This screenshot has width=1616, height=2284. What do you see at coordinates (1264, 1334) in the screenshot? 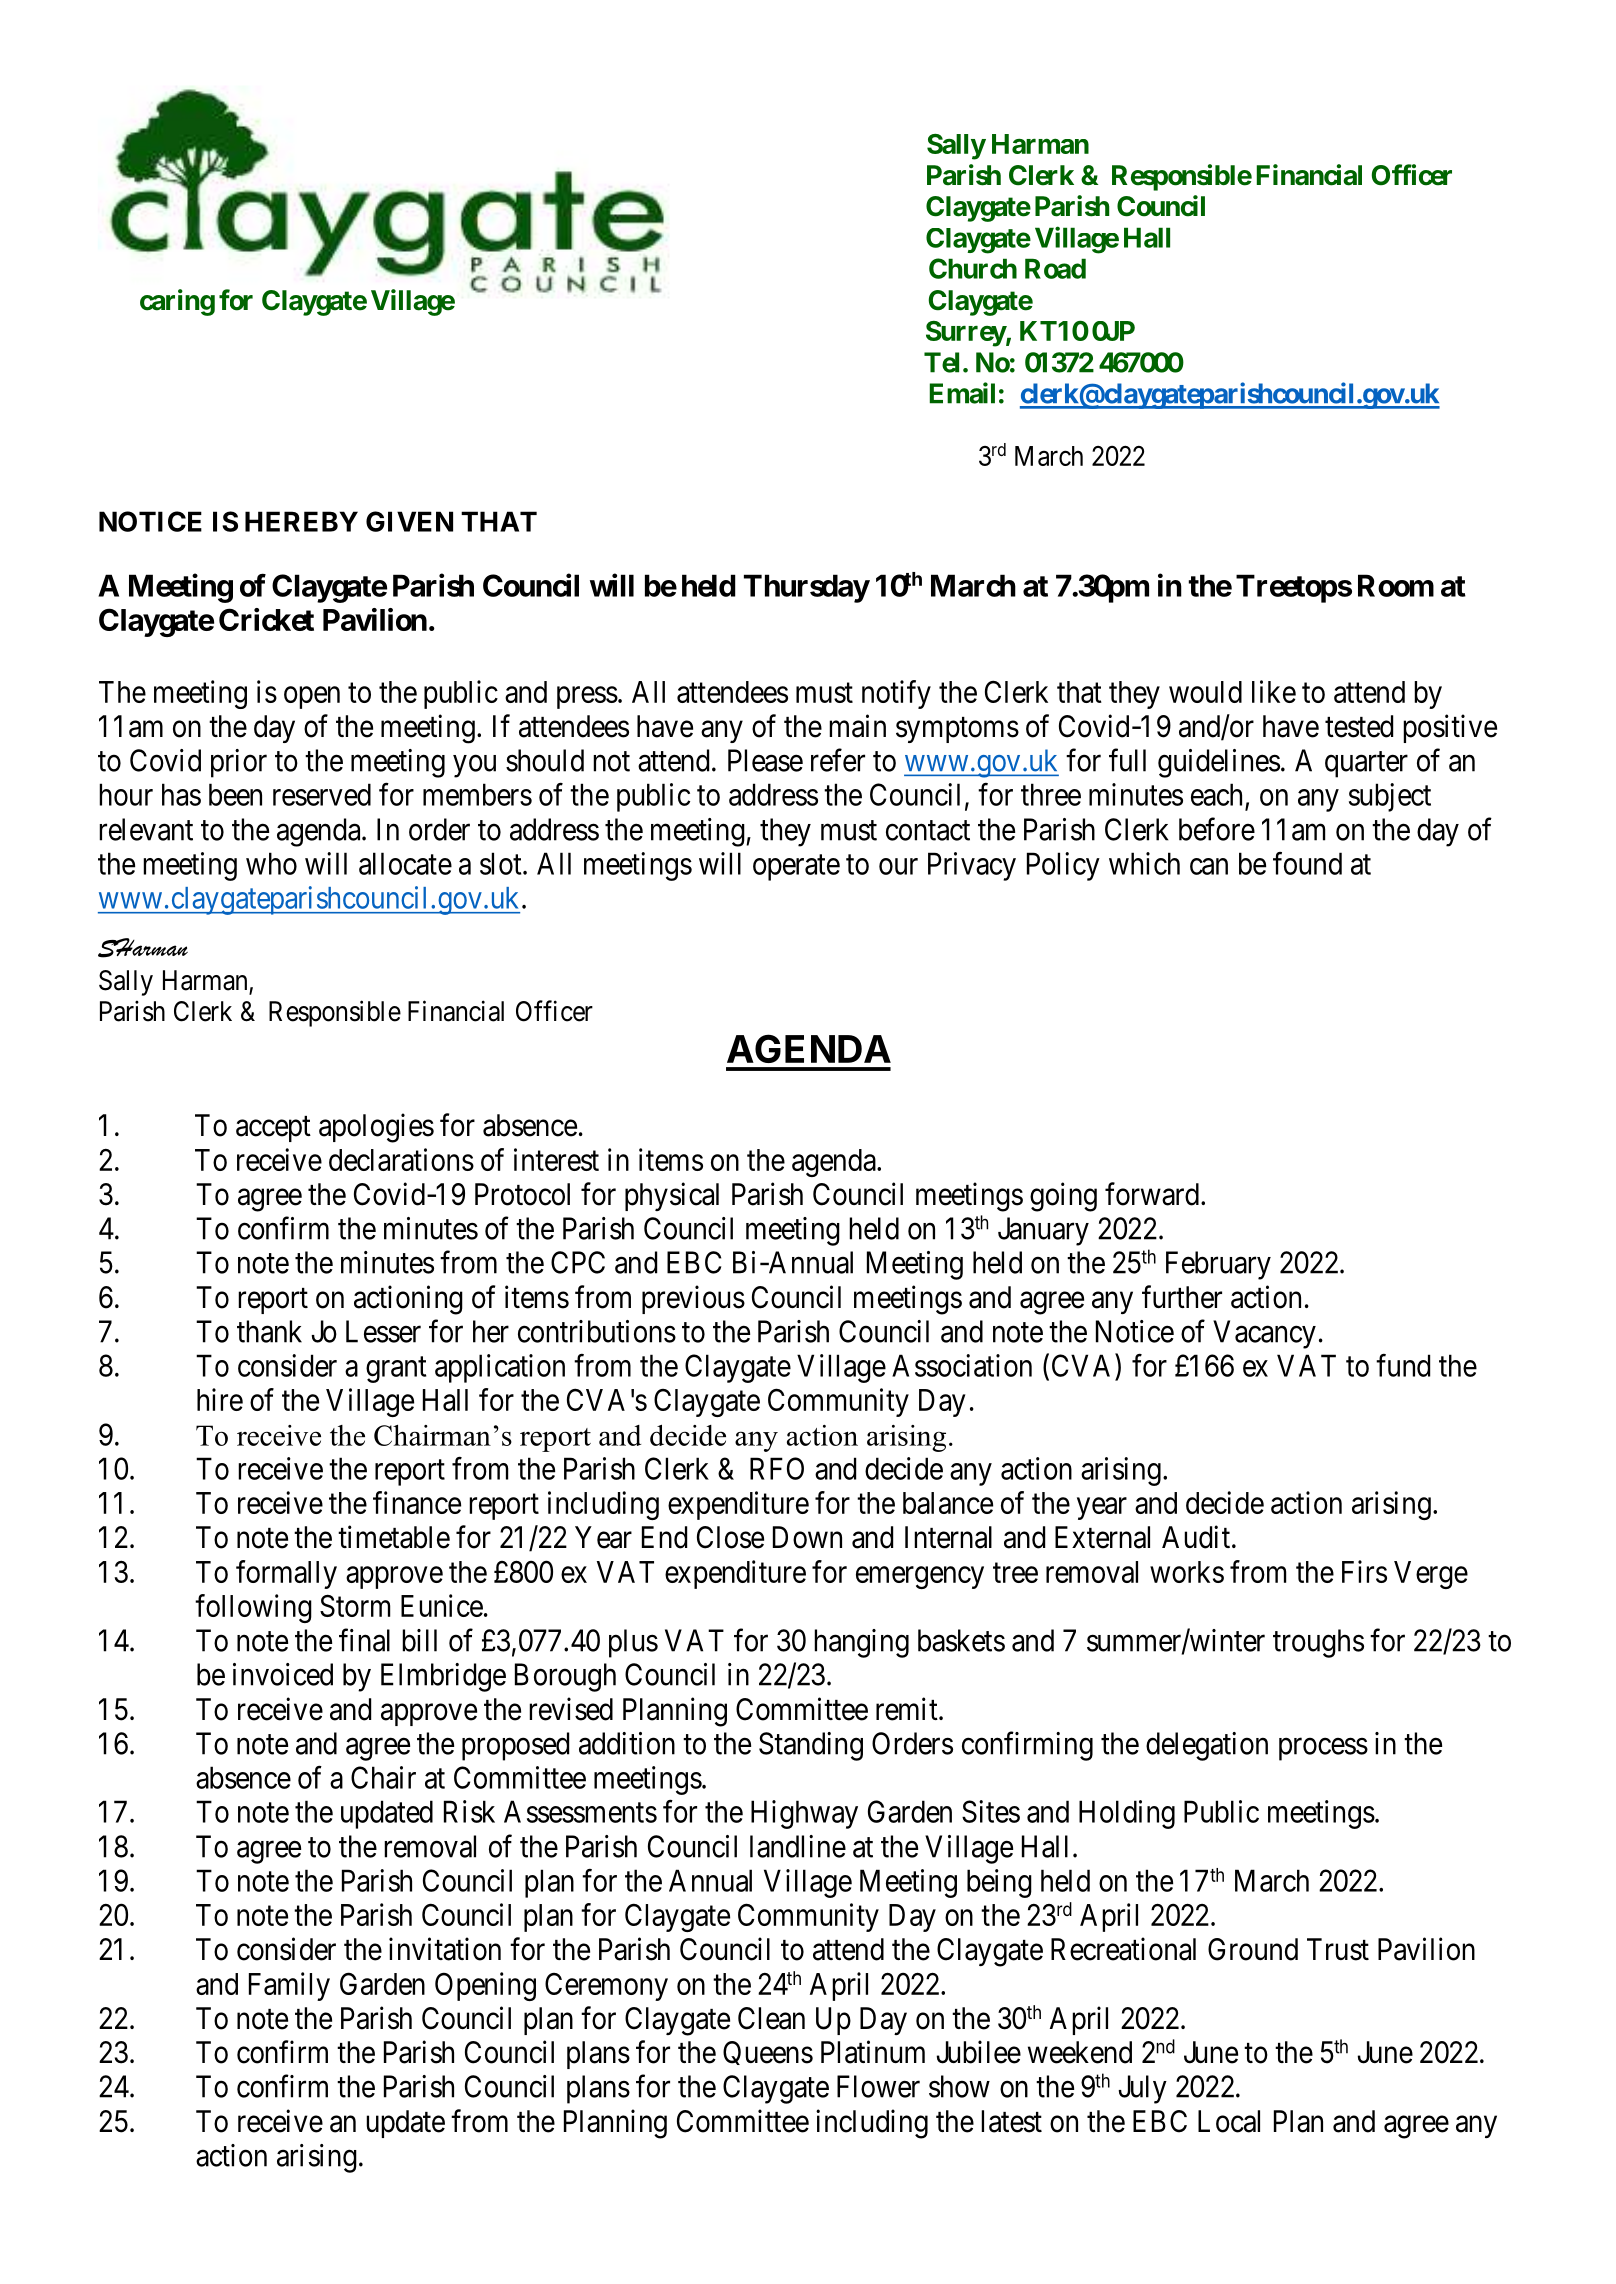
I see `Vacancy` at bounding box center [1264, 1334].
